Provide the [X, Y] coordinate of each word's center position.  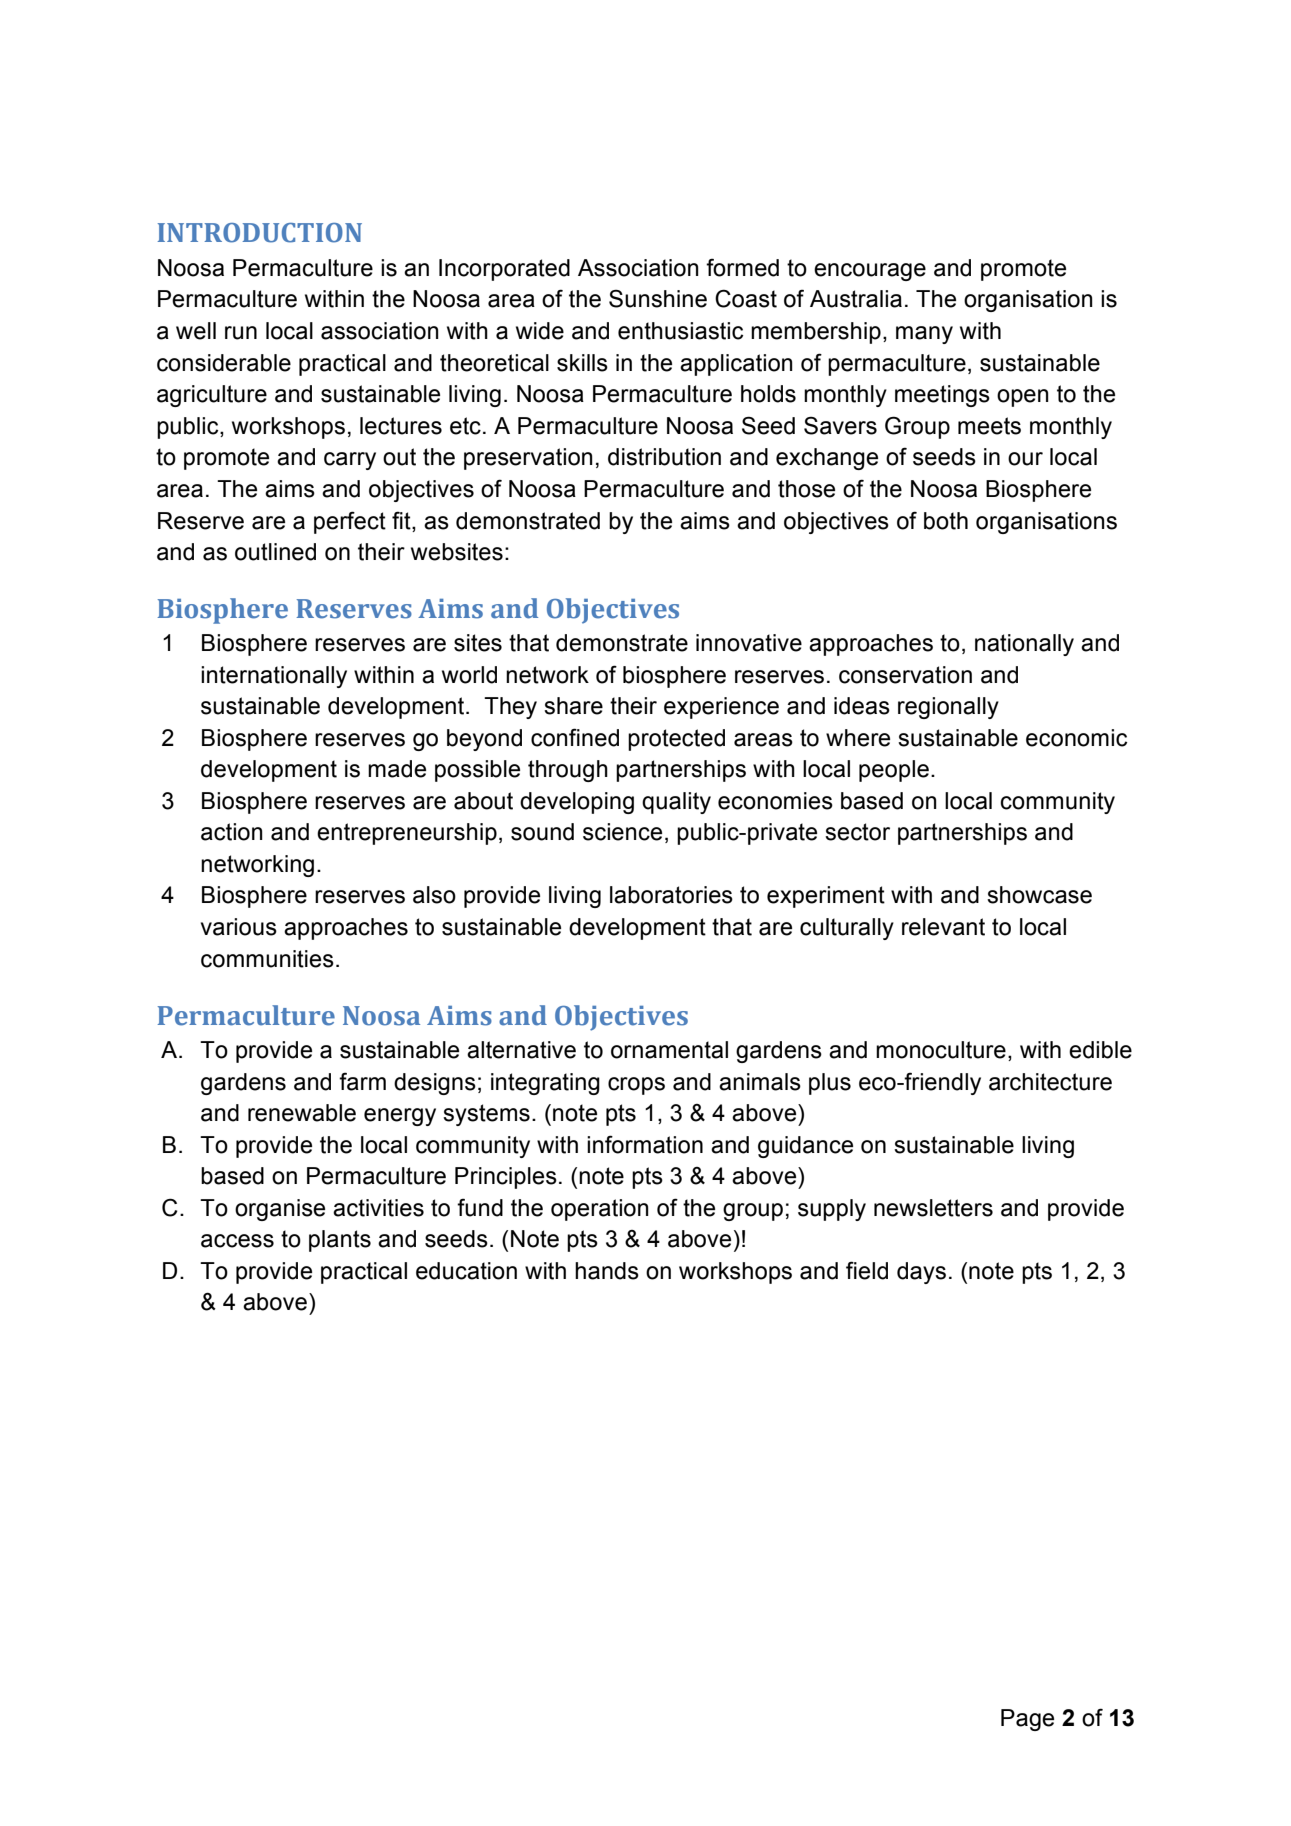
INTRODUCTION [260, 233]
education [466, 1271]
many [924, 335]
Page [1027, 1720]
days [921, 1273]
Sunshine [658, 298]
